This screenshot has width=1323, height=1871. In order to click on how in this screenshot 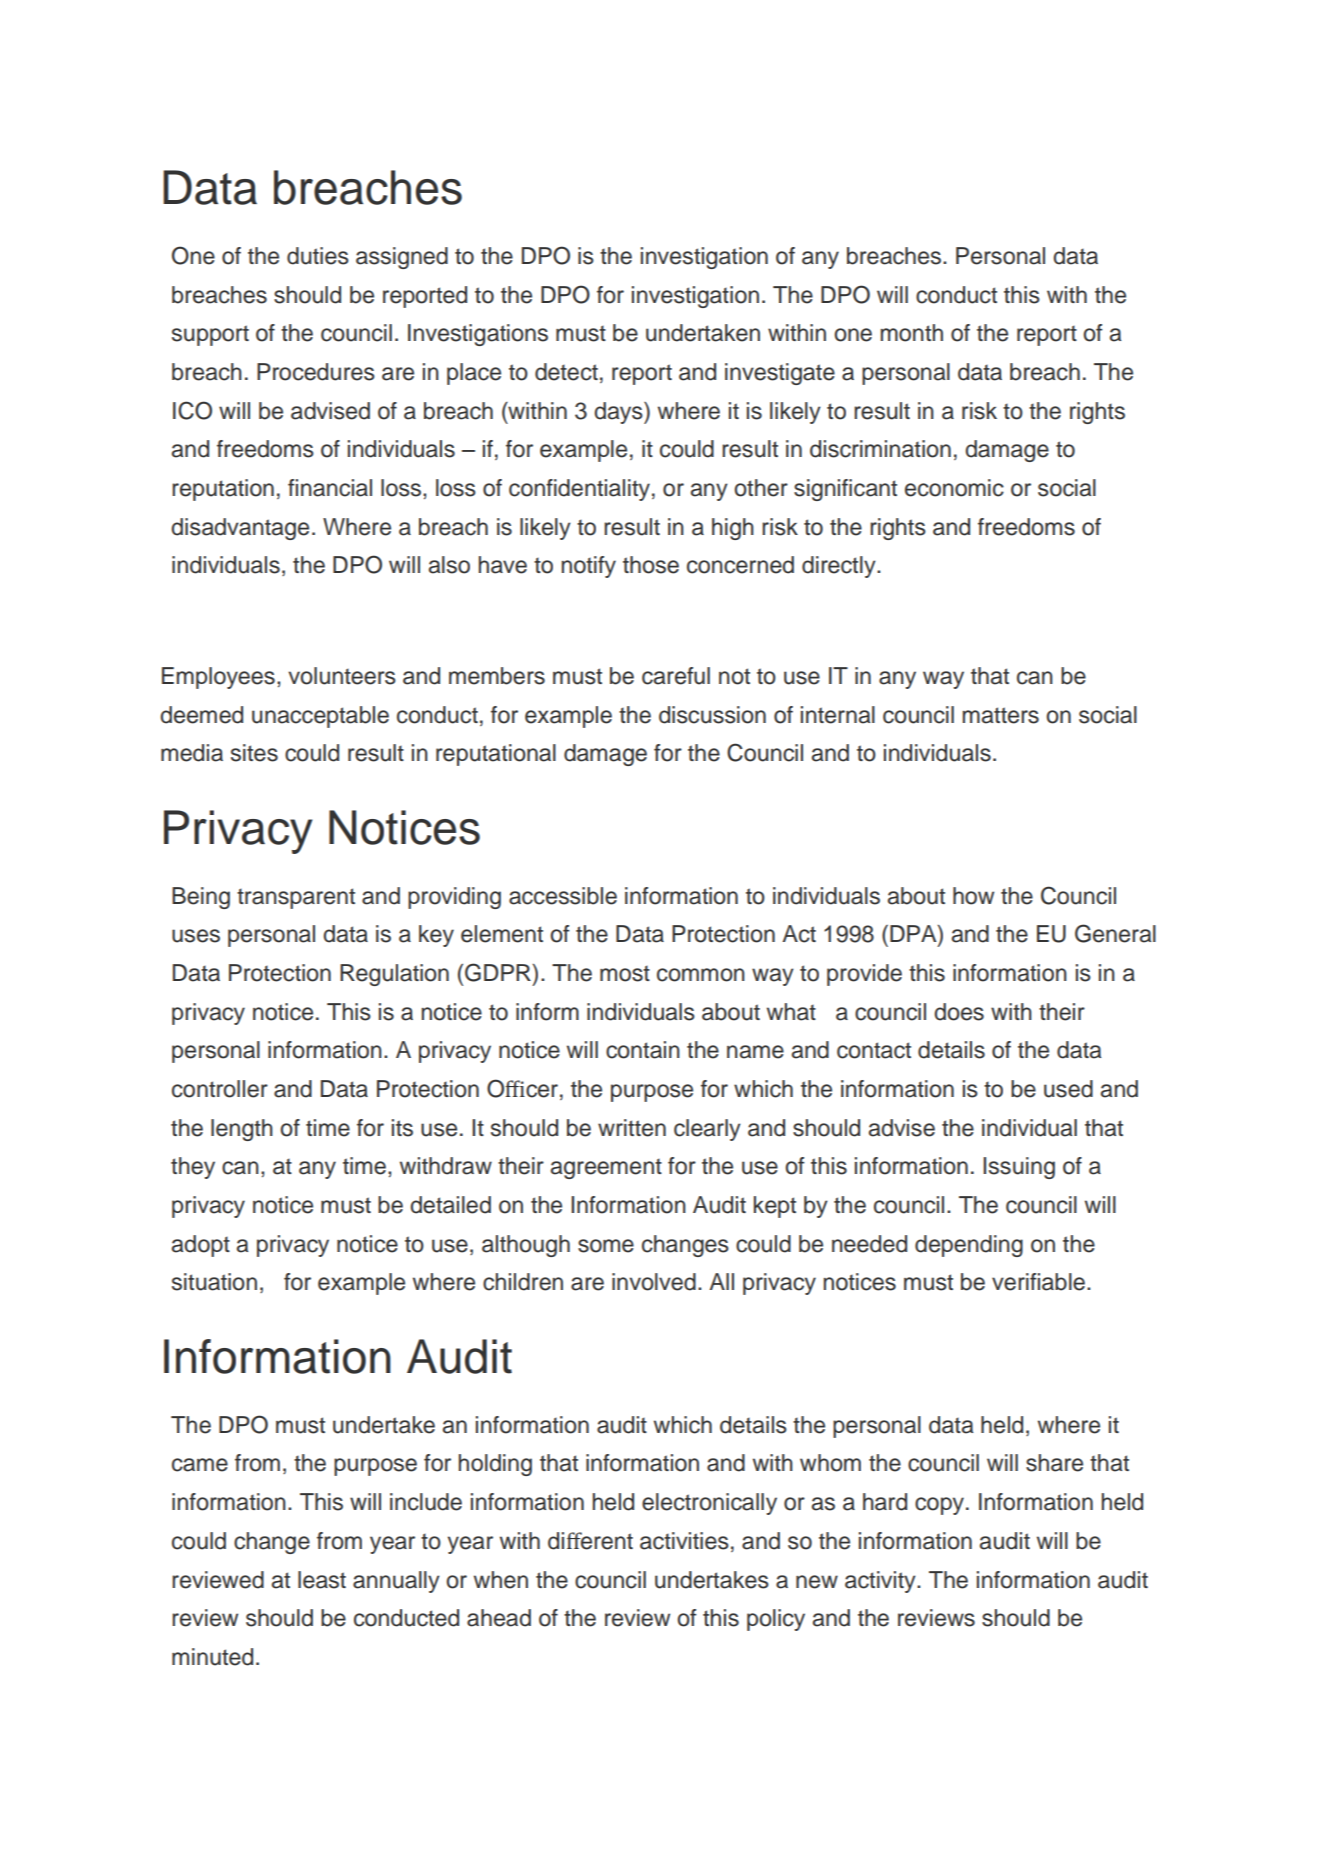, I will do `click(973, 896)`.
